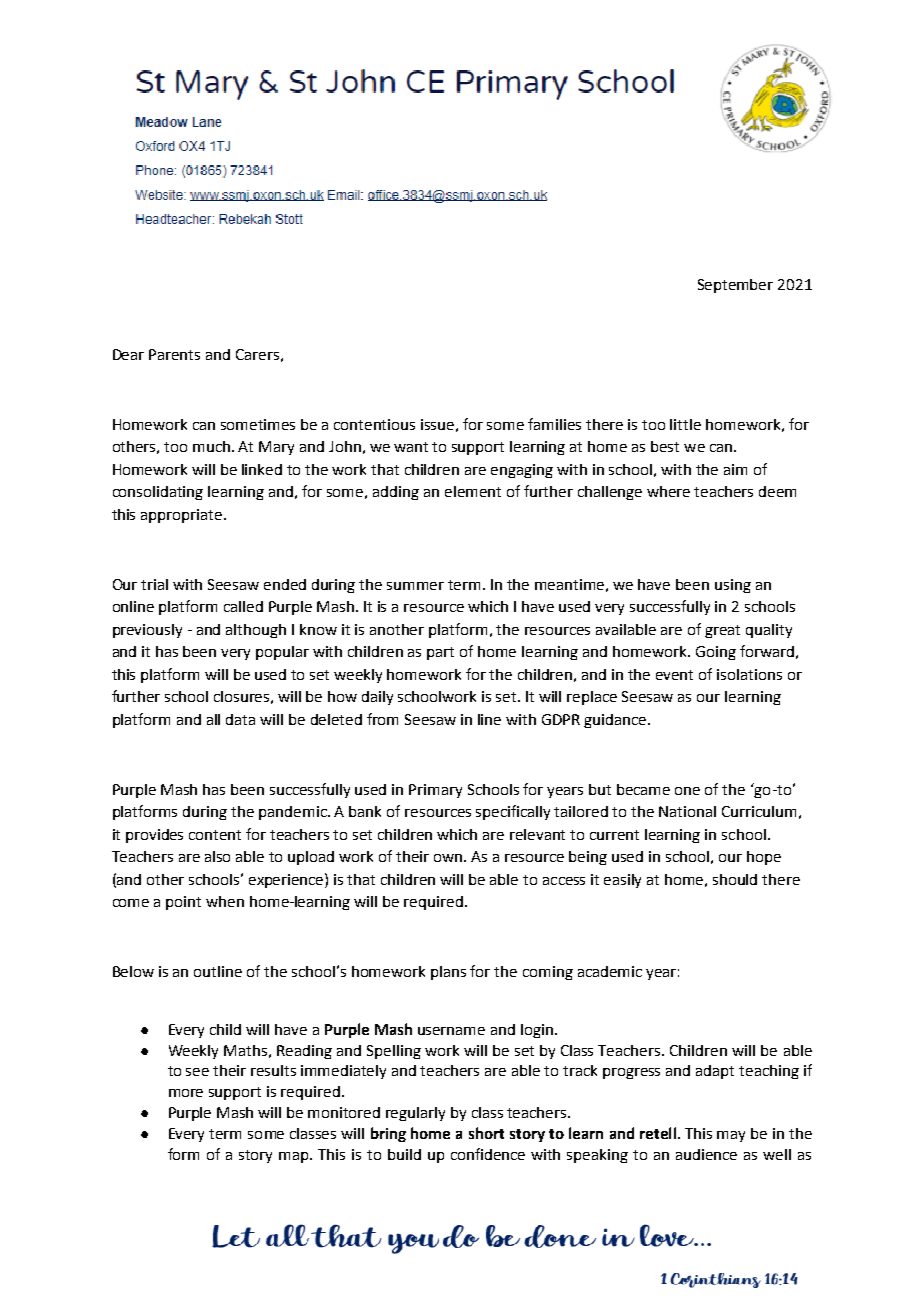 Image resolution: width=924 pixels, height=1308 pixels. Describe the element at coordinates (133, 971) in the page. I see `Below` at that location.
